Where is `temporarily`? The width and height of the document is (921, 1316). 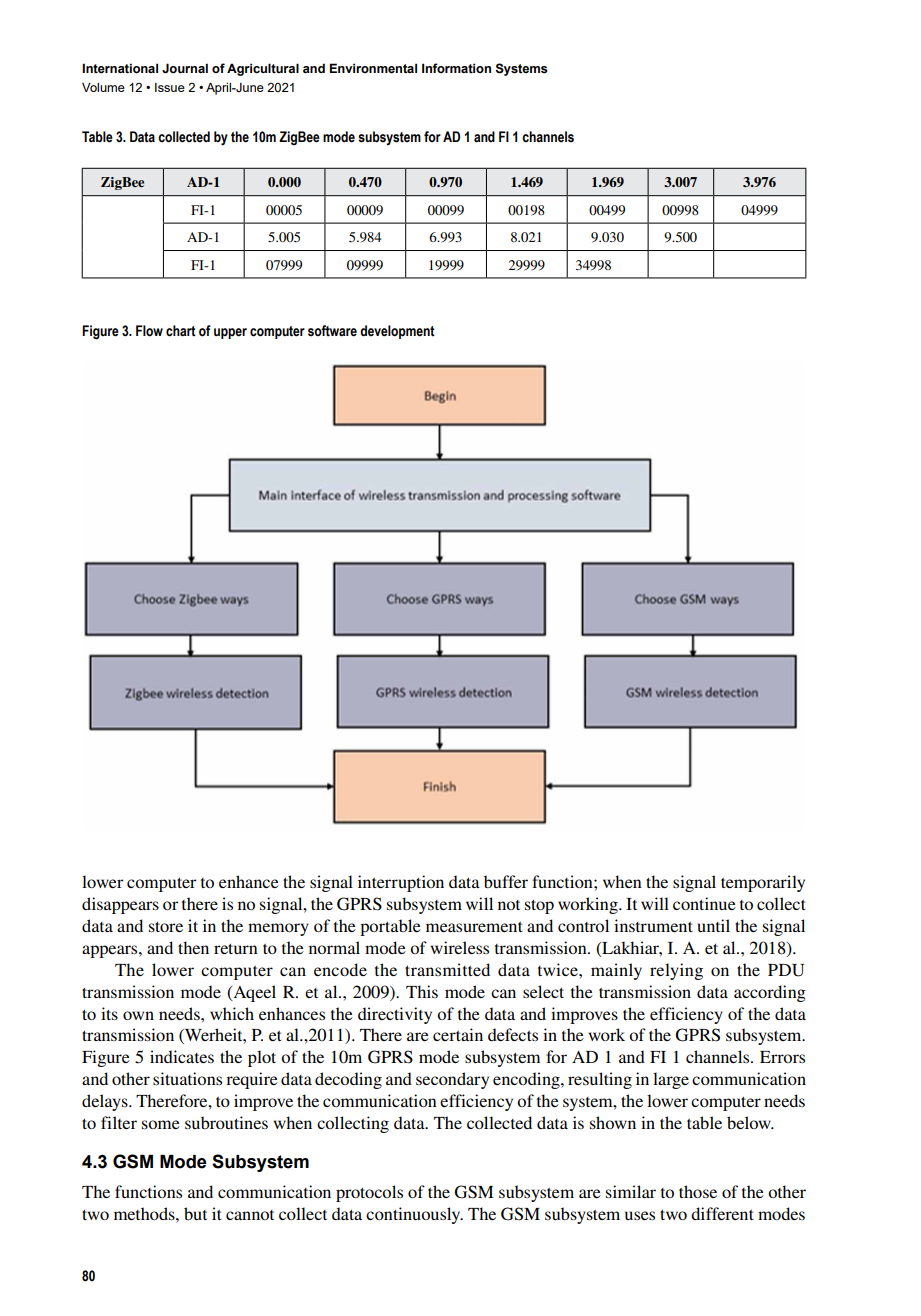 temporarily is located at coordinates (763, 883).
